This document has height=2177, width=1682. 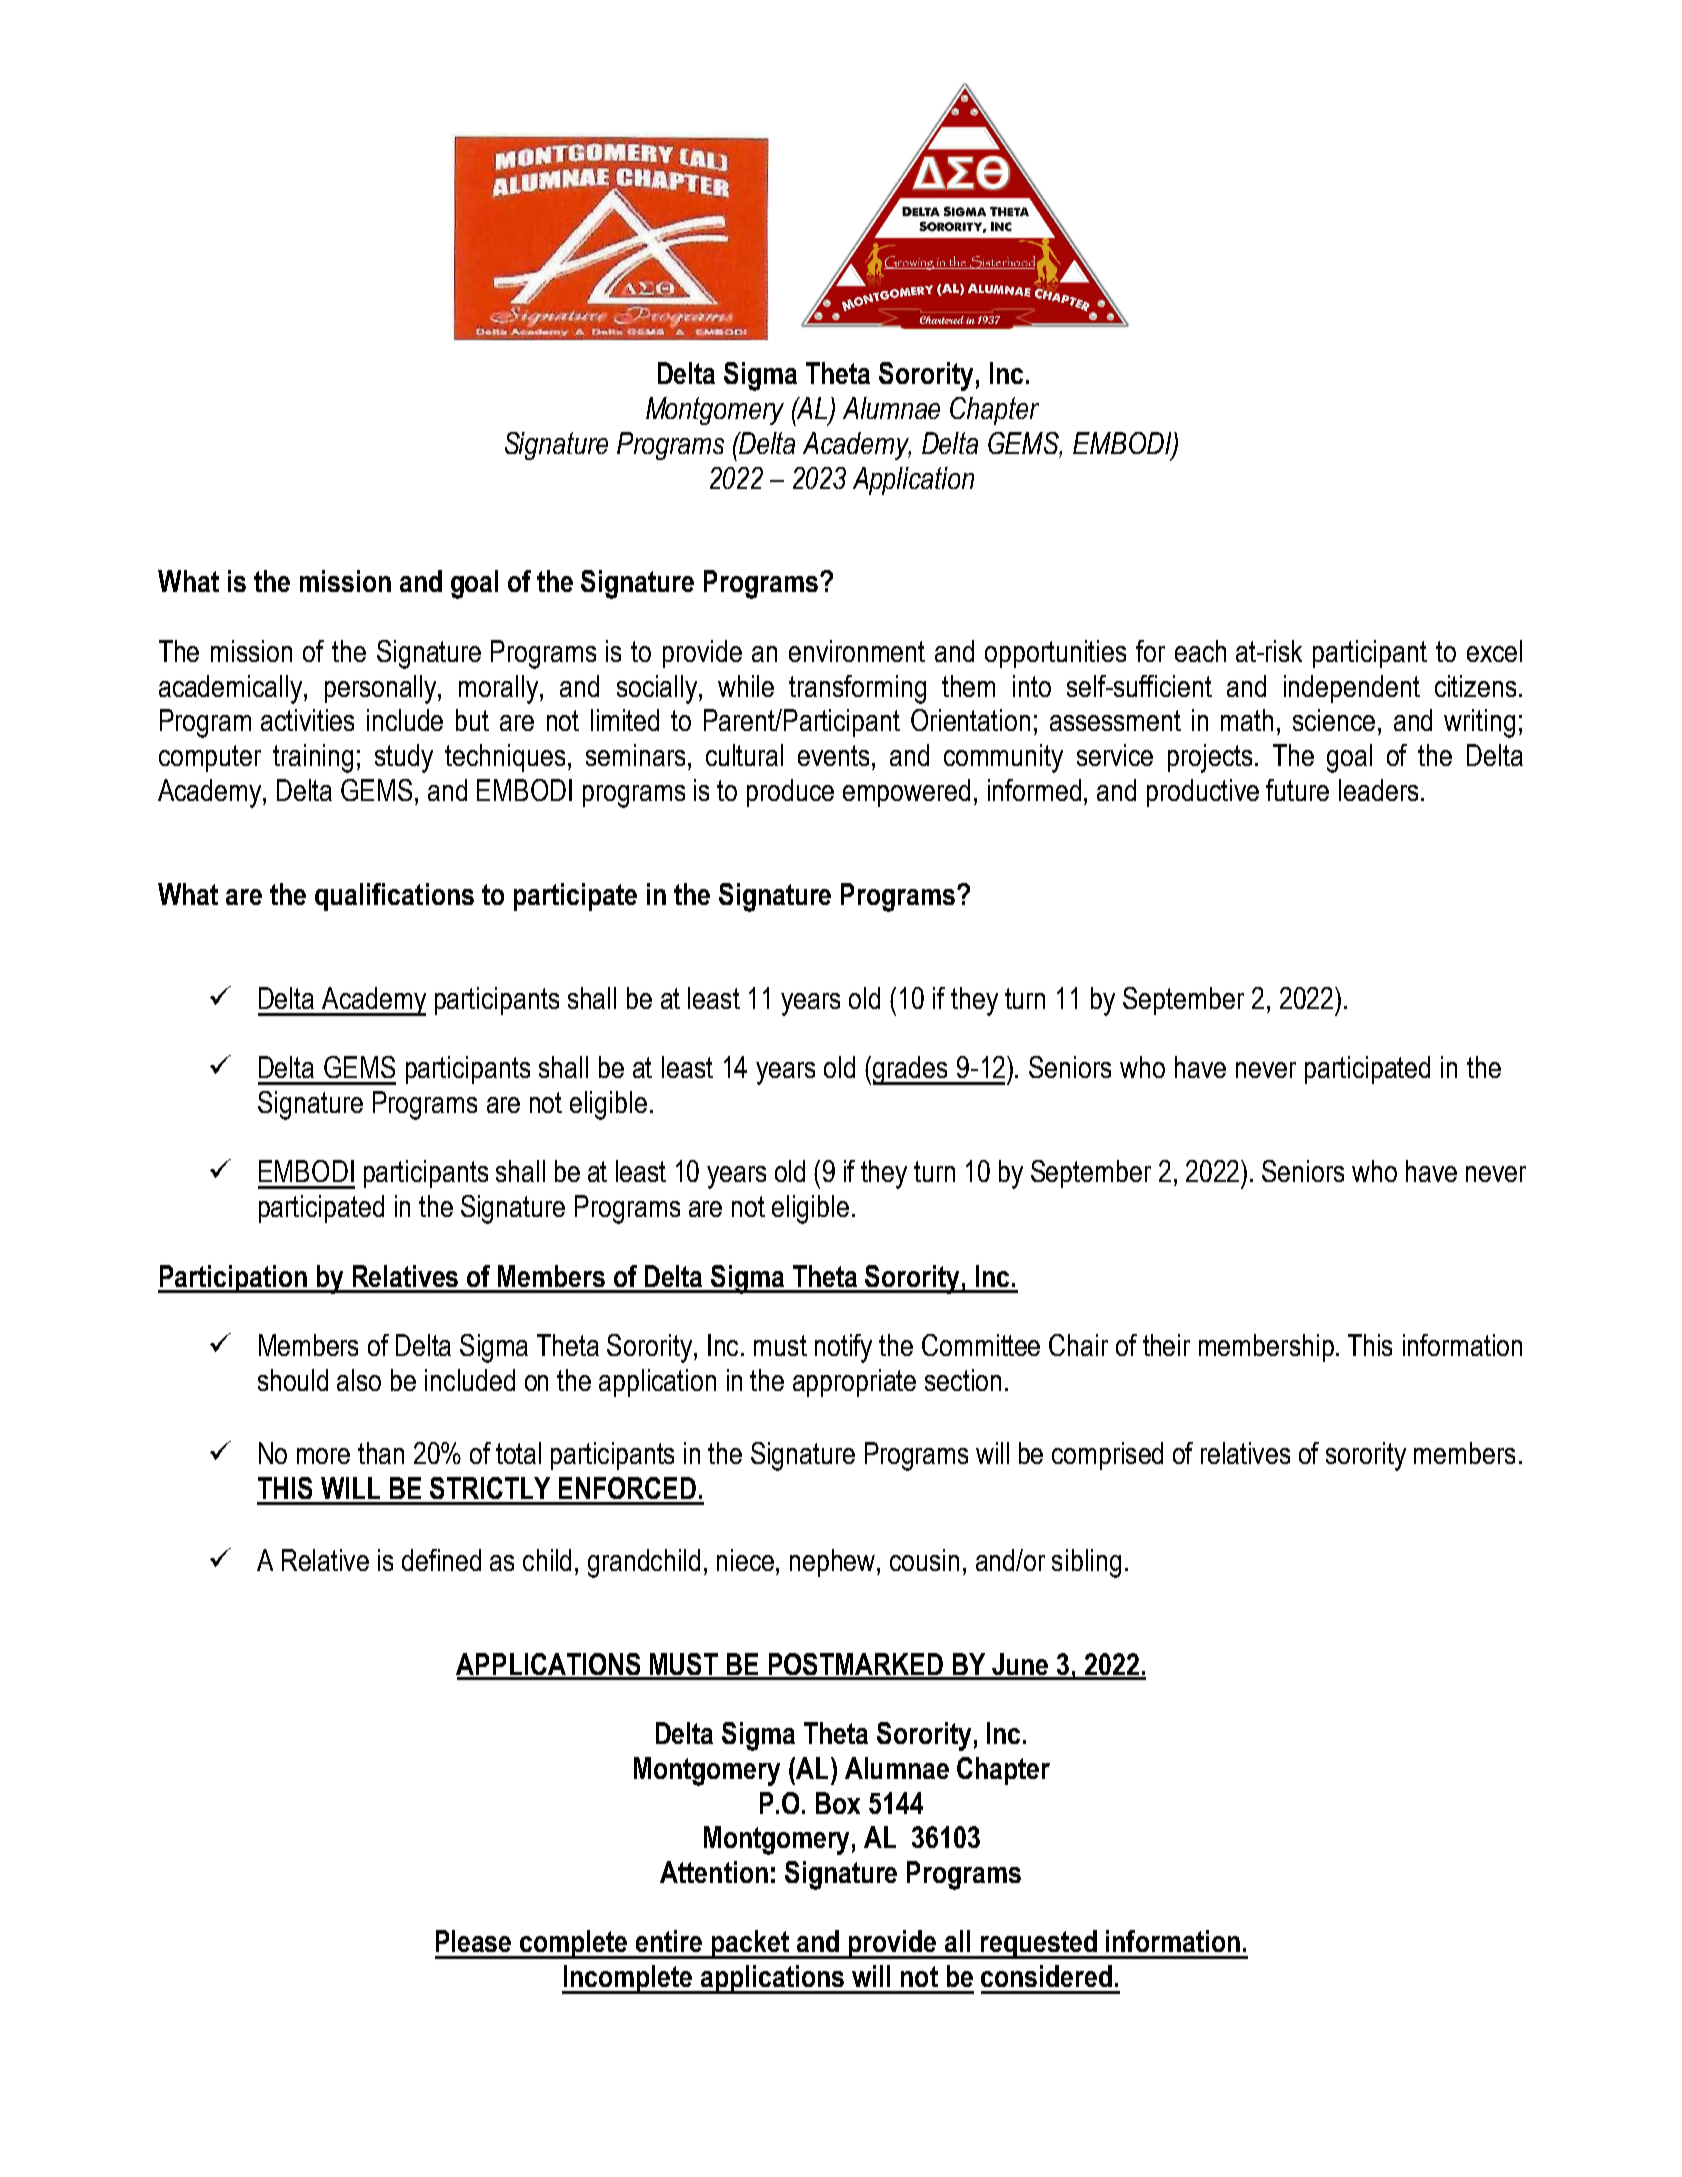 I want to click on Box, so click(x=838, y=1803).
